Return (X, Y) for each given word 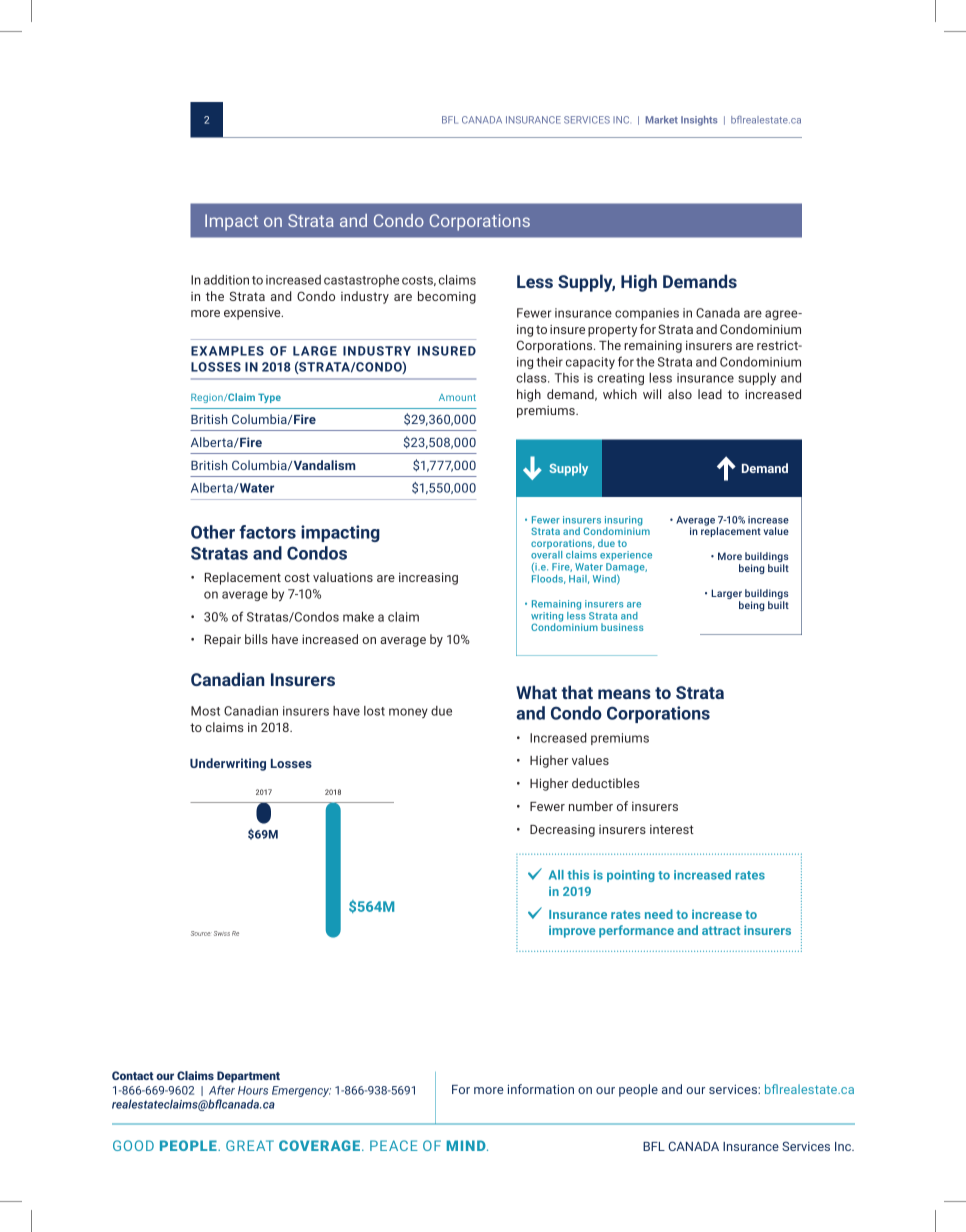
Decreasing (562, 831)
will (652, 394)
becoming (447, 297)
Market (662, 120)
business (622, 627)
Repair (223, 641)
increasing (428, 578)
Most (205, 711)
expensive (253, 314)
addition (226, 280)
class (532, 378)
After (222, 1090)
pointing (631, 876)
